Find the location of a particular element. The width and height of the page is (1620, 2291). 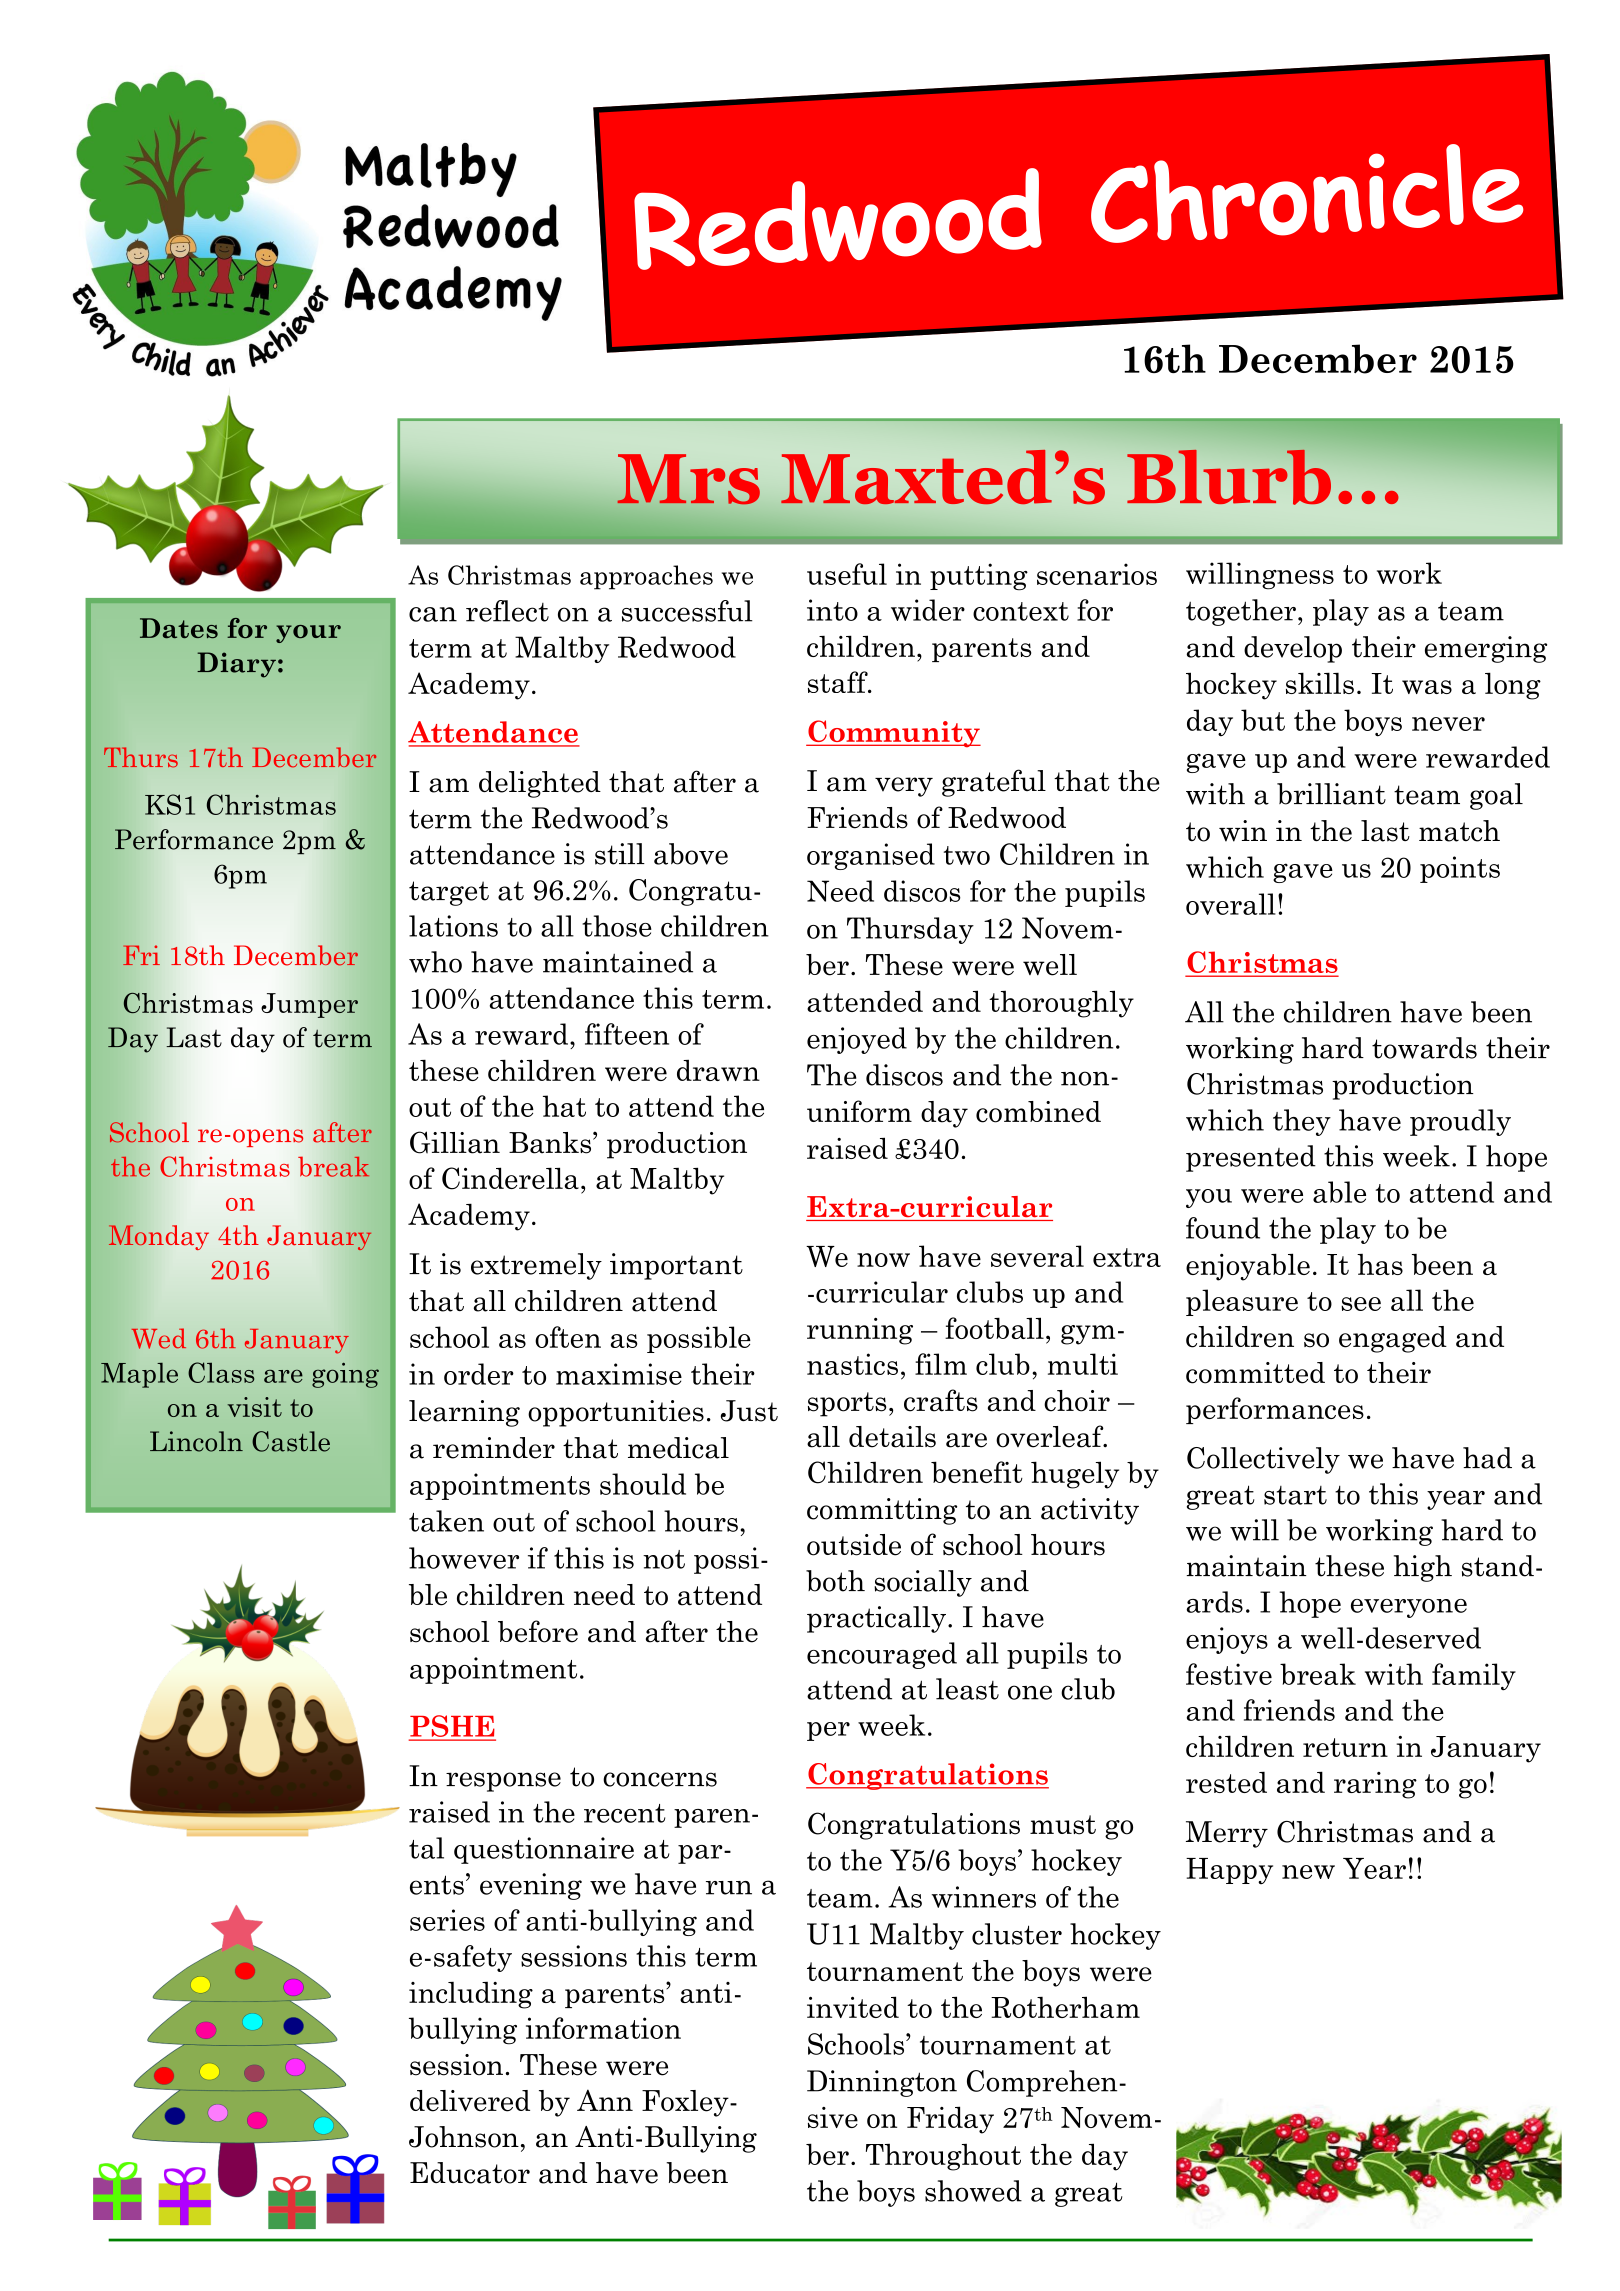

running is located at coordinates (860, 1331).
